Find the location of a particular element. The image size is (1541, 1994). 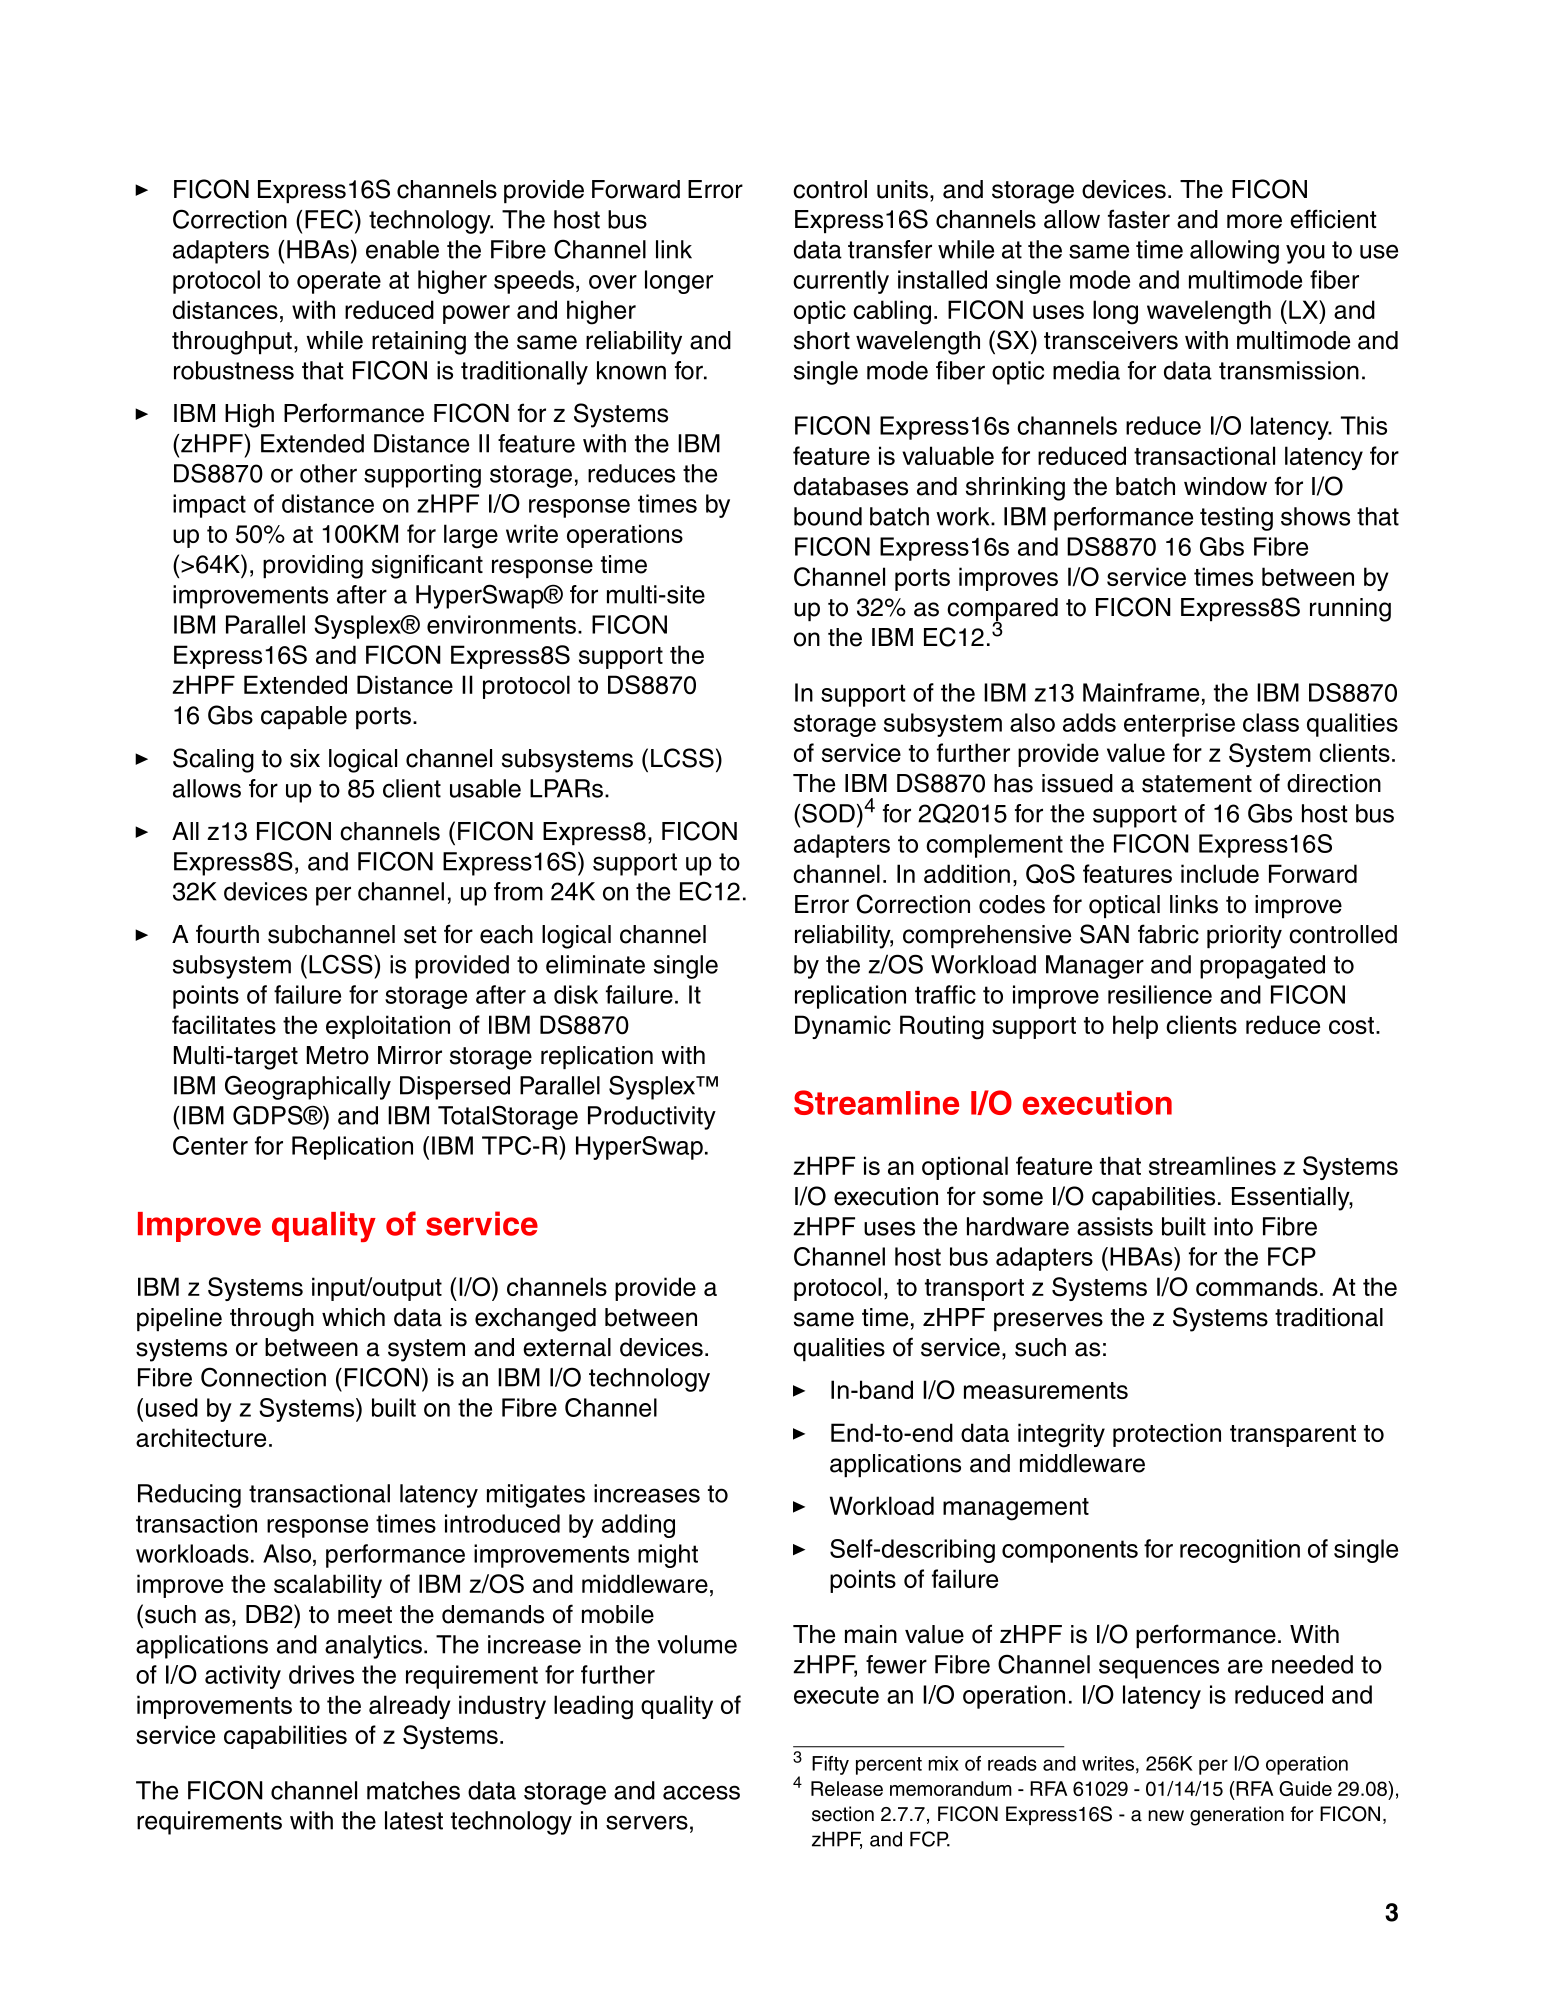

more is located at coordinates (1254, 221).
